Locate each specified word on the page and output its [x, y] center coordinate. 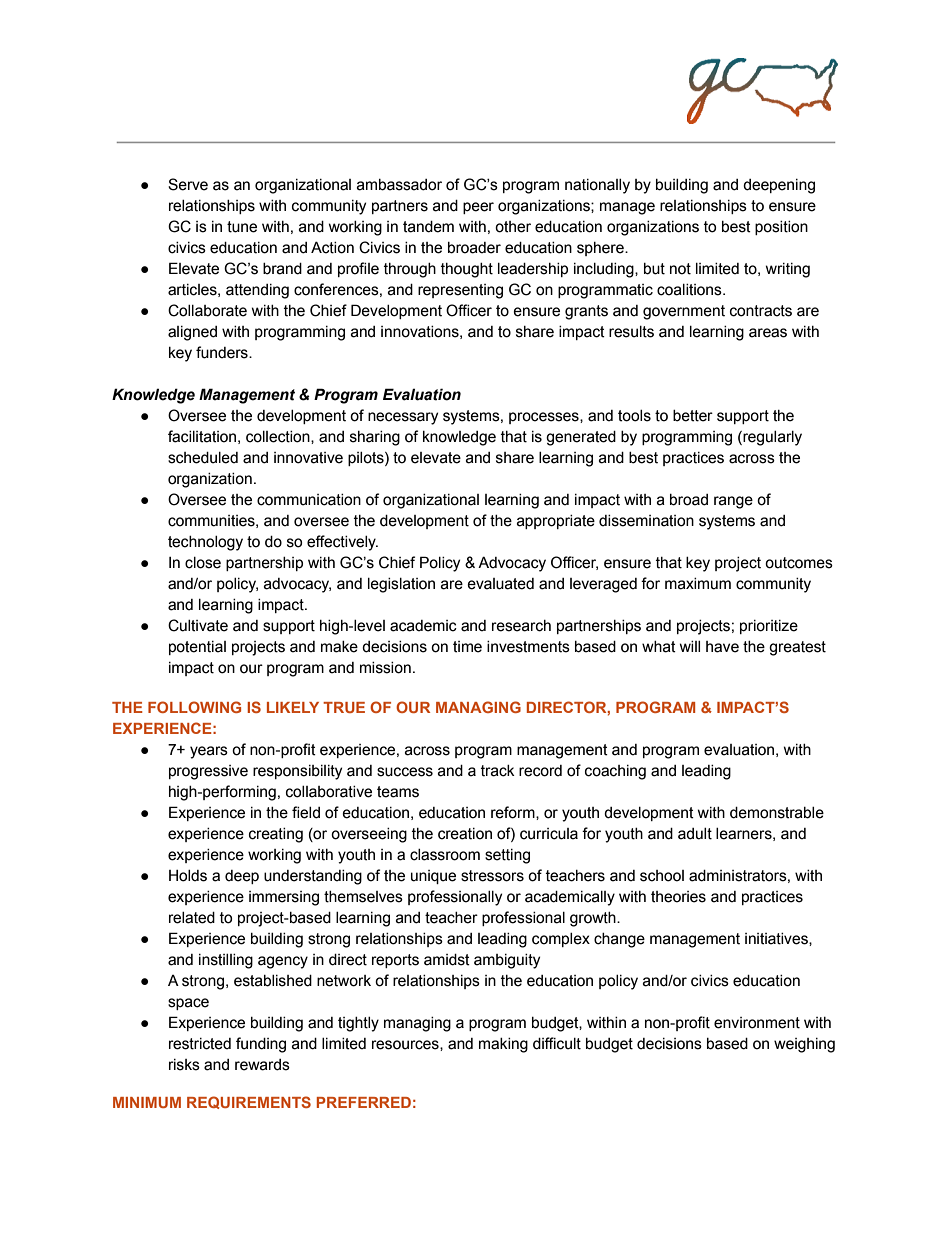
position [781, 228]
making [503, 1045]
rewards [262, 1065]
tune [242, 227]
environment [757, 1023]
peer [478, 208]
